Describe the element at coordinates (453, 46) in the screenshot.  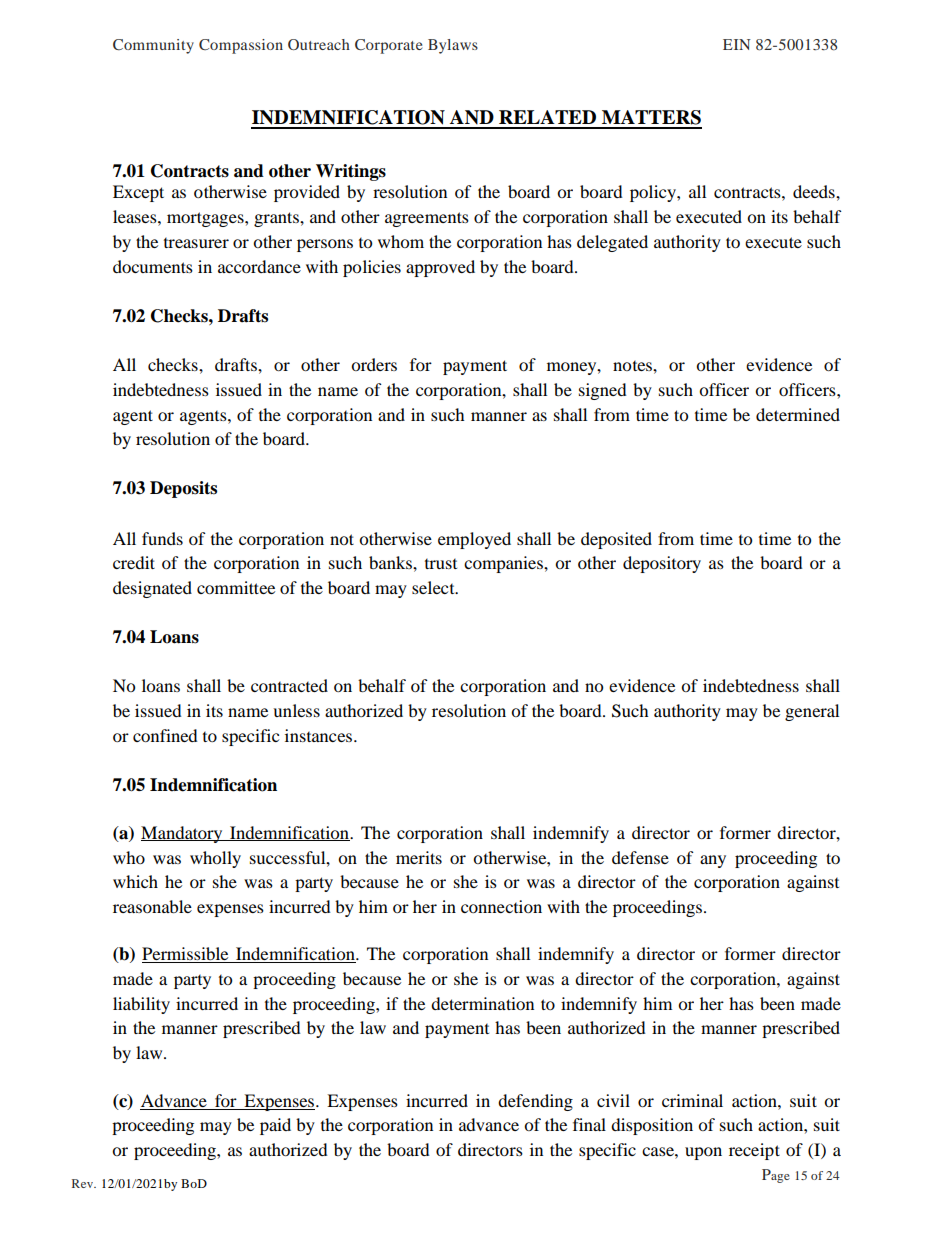
I see `Bylaws` at that location.
